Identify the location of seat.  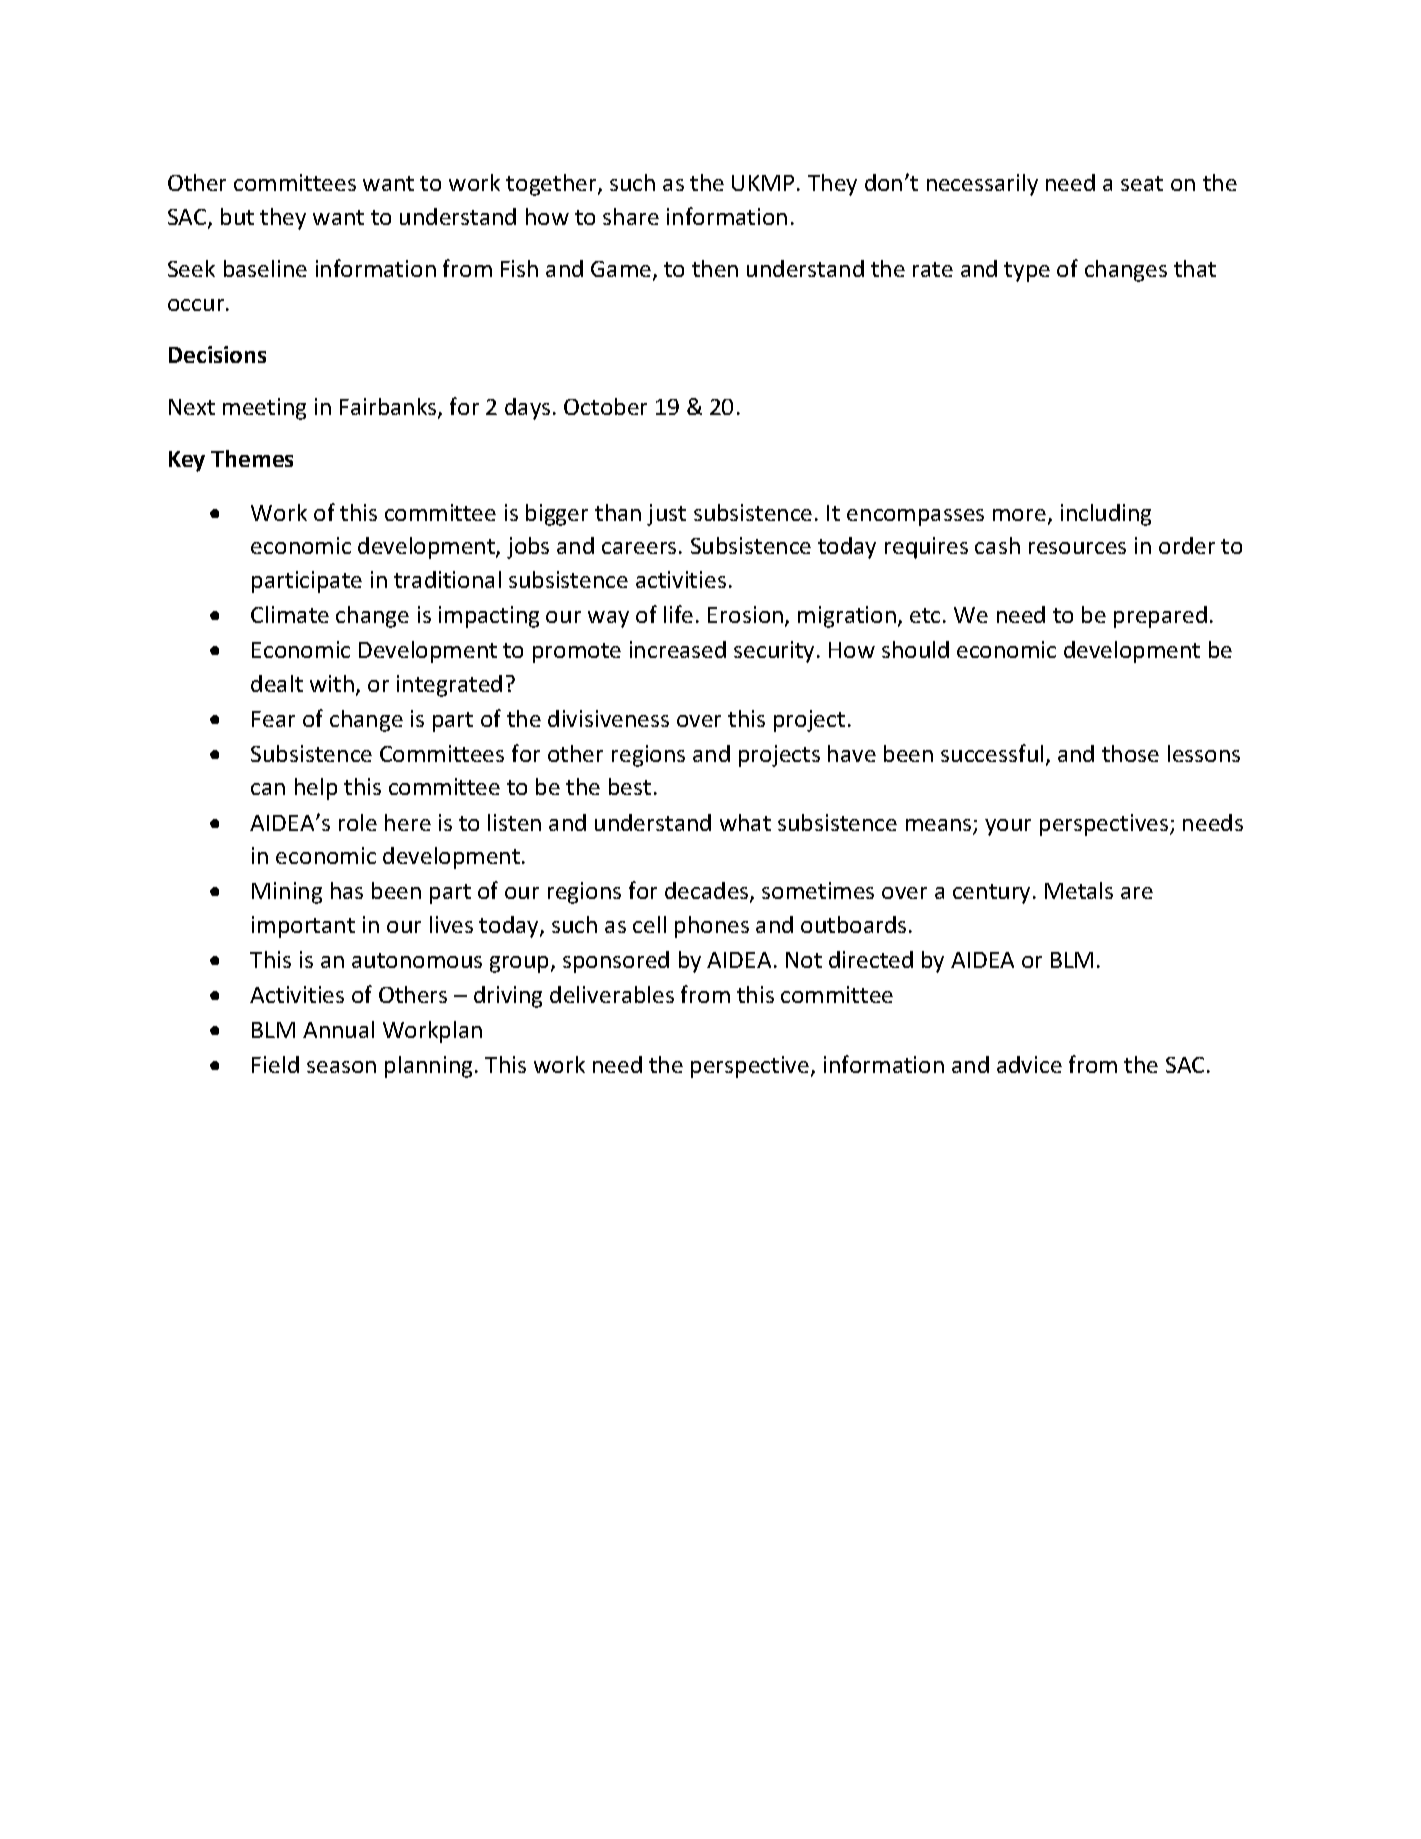
(1142, 183).
